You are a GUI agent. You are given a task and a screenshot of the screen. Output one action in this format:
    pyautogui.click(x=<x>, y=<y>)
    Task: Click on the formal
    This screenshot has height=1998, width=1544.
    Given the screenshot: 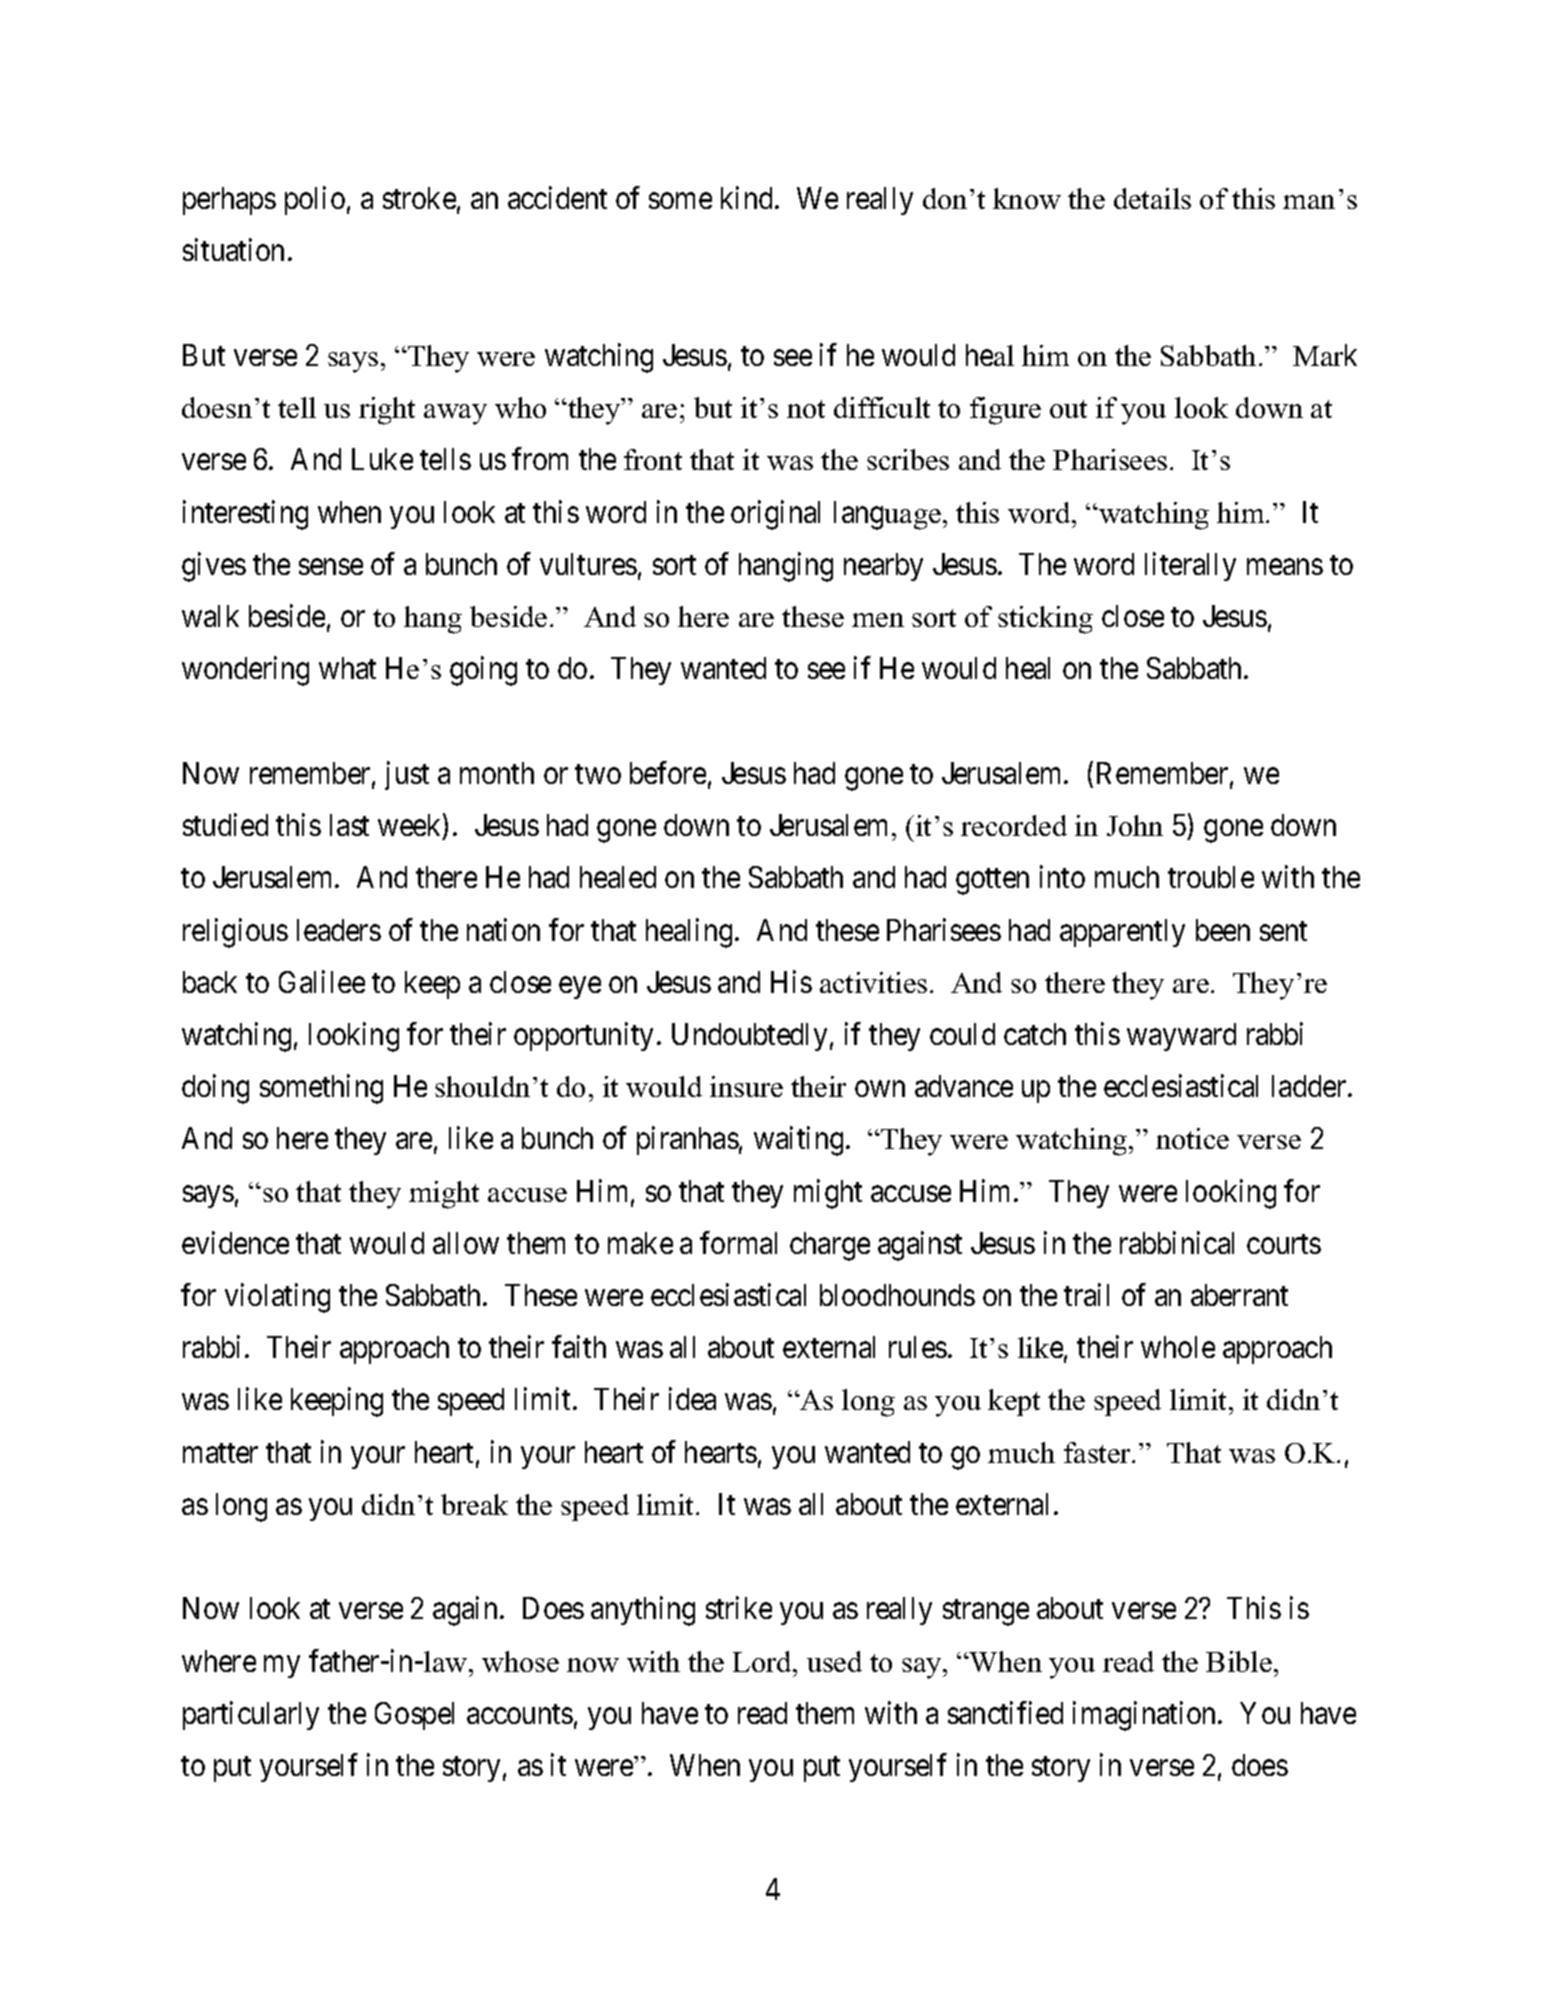 What is the action you would take?
    pyautogui.click(x=738, y=1242)
